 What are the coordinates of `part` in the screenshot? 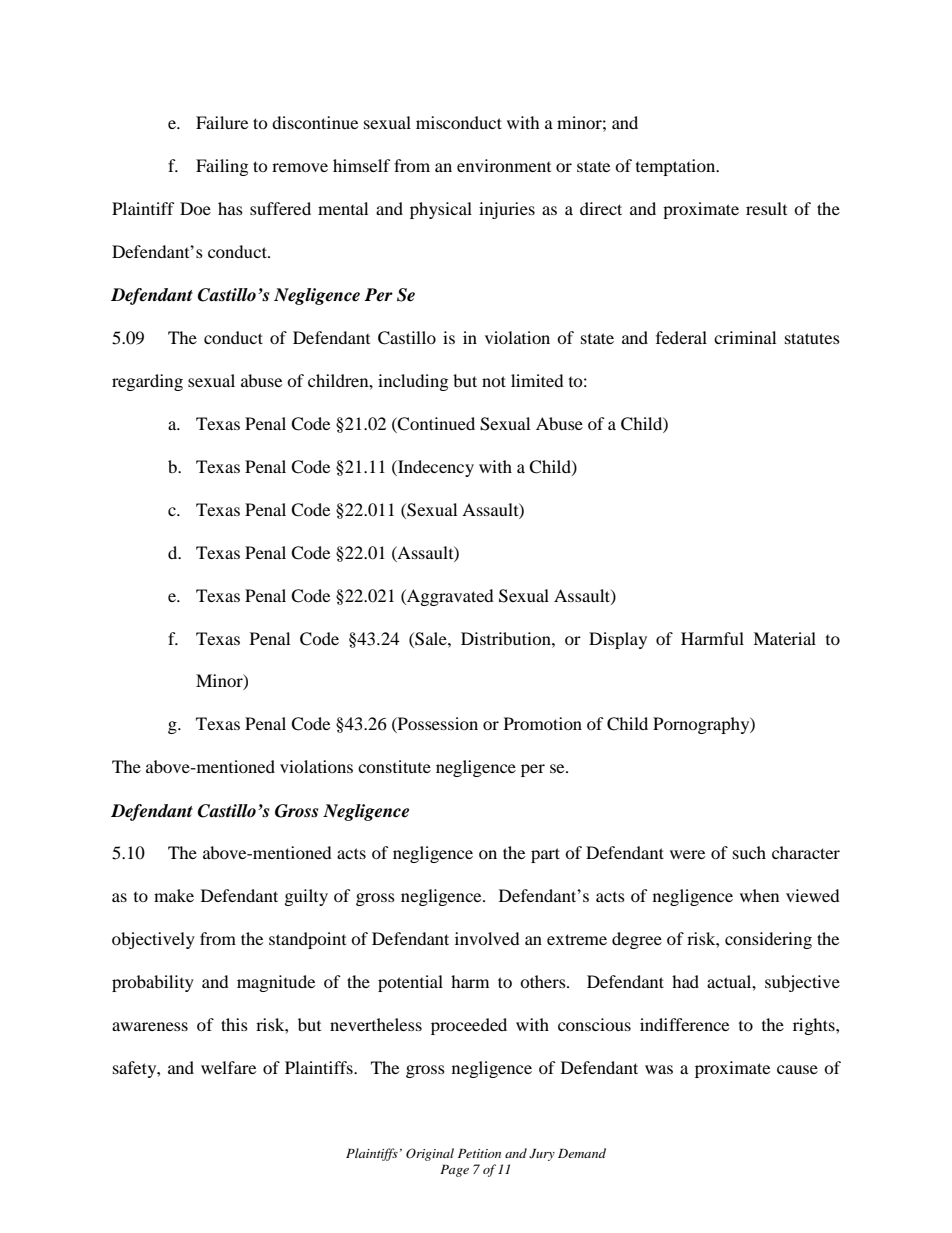 It's located at (545, 855).
